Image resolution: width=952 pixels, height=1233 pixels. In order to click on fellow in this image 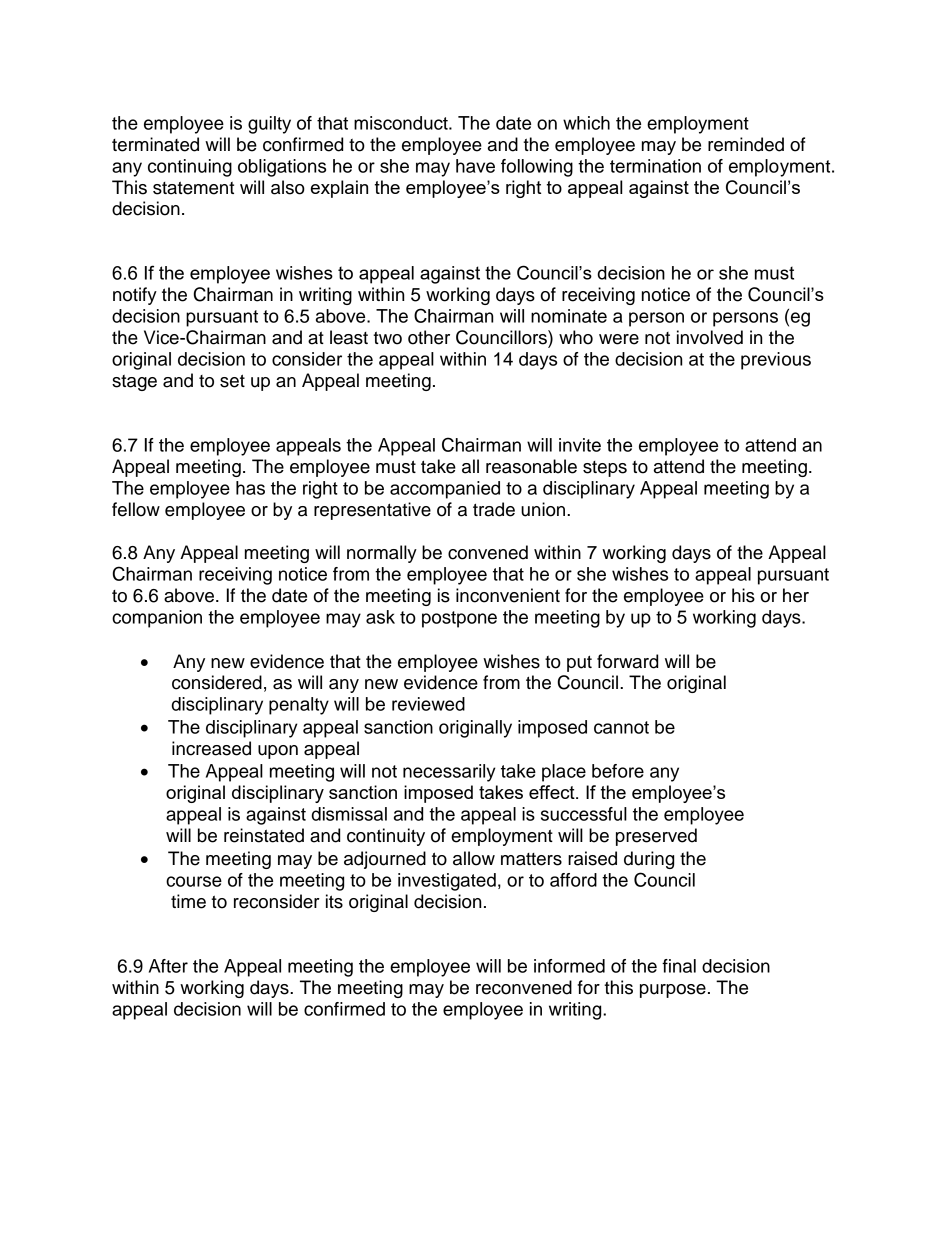, I will do `click(136, 509)`.
